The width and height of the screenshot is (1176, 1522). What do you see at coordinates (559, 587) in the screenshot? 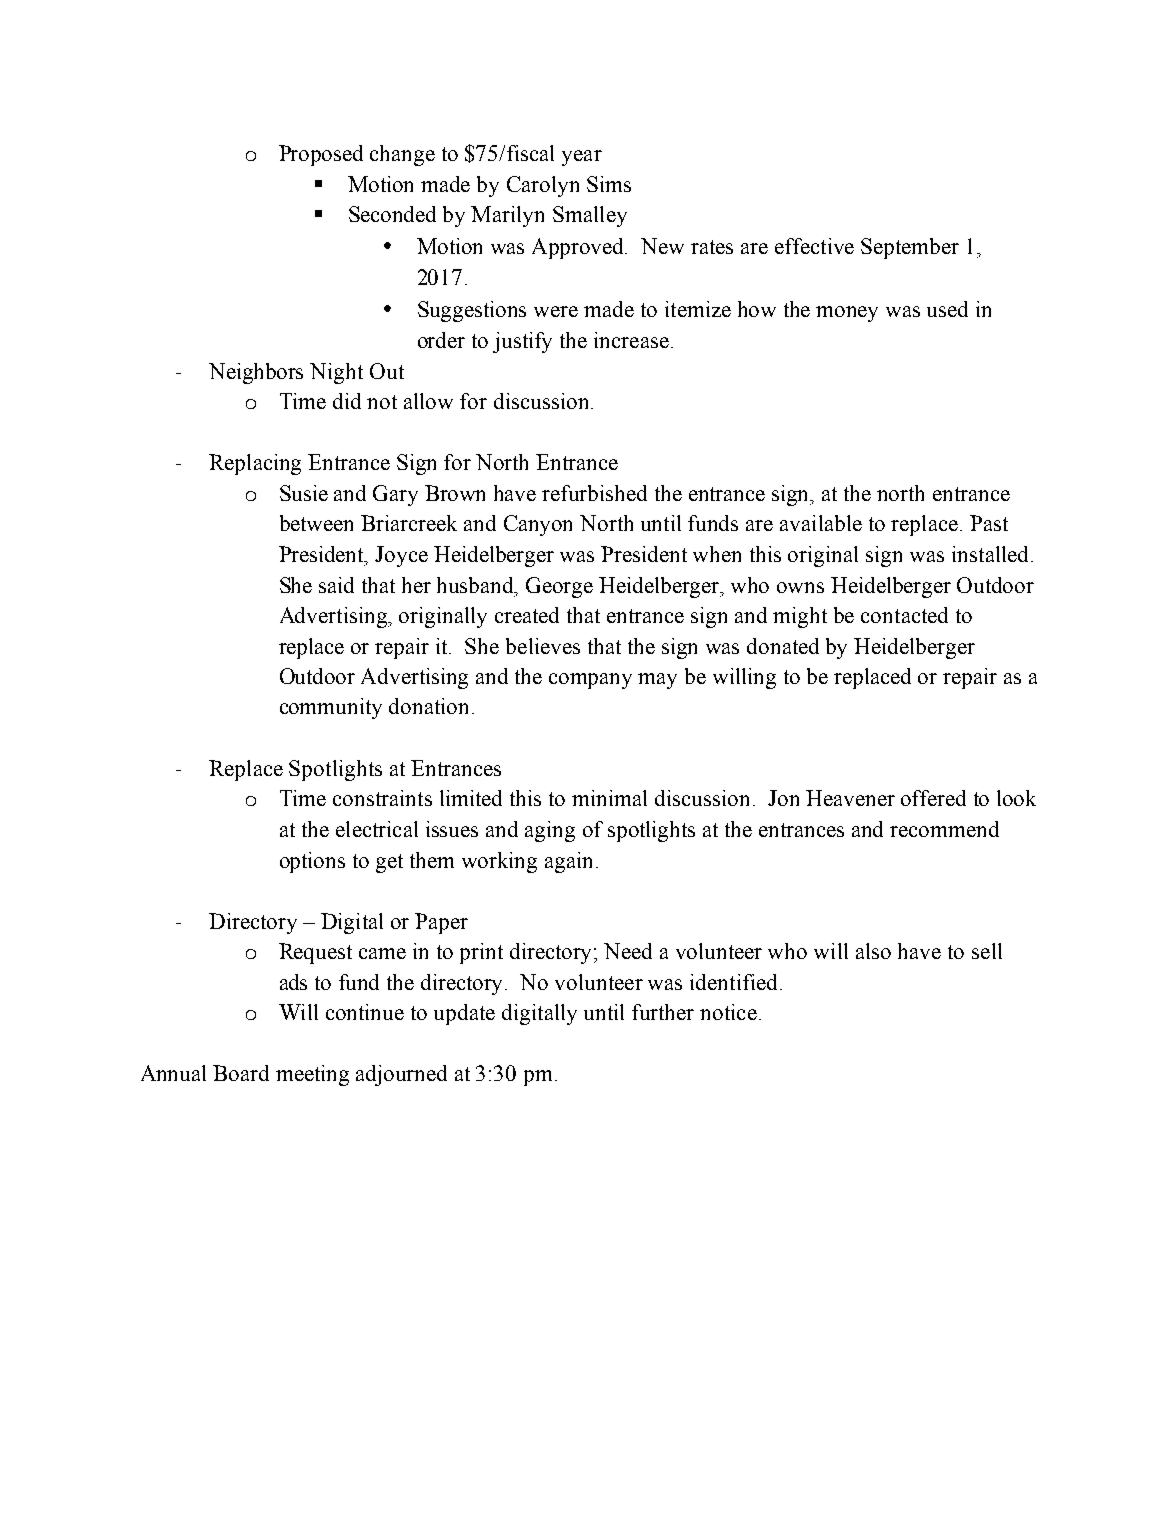
I see `George` at bounding box center [559, 587].
